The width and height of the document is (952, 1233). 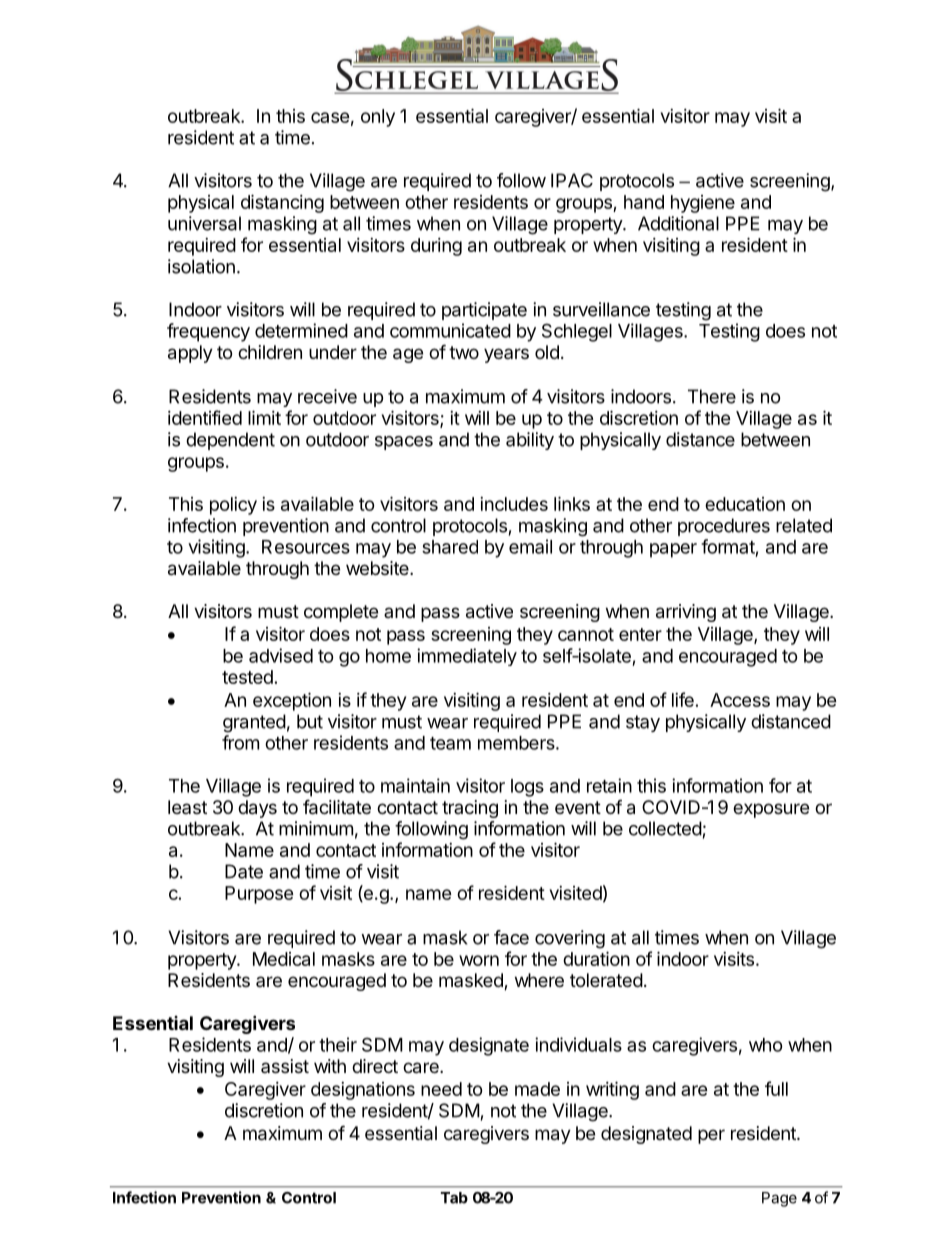 What do you see at coordinates (282, 203) in the document?
I see `distancing` at bounding box center [282, 203].
